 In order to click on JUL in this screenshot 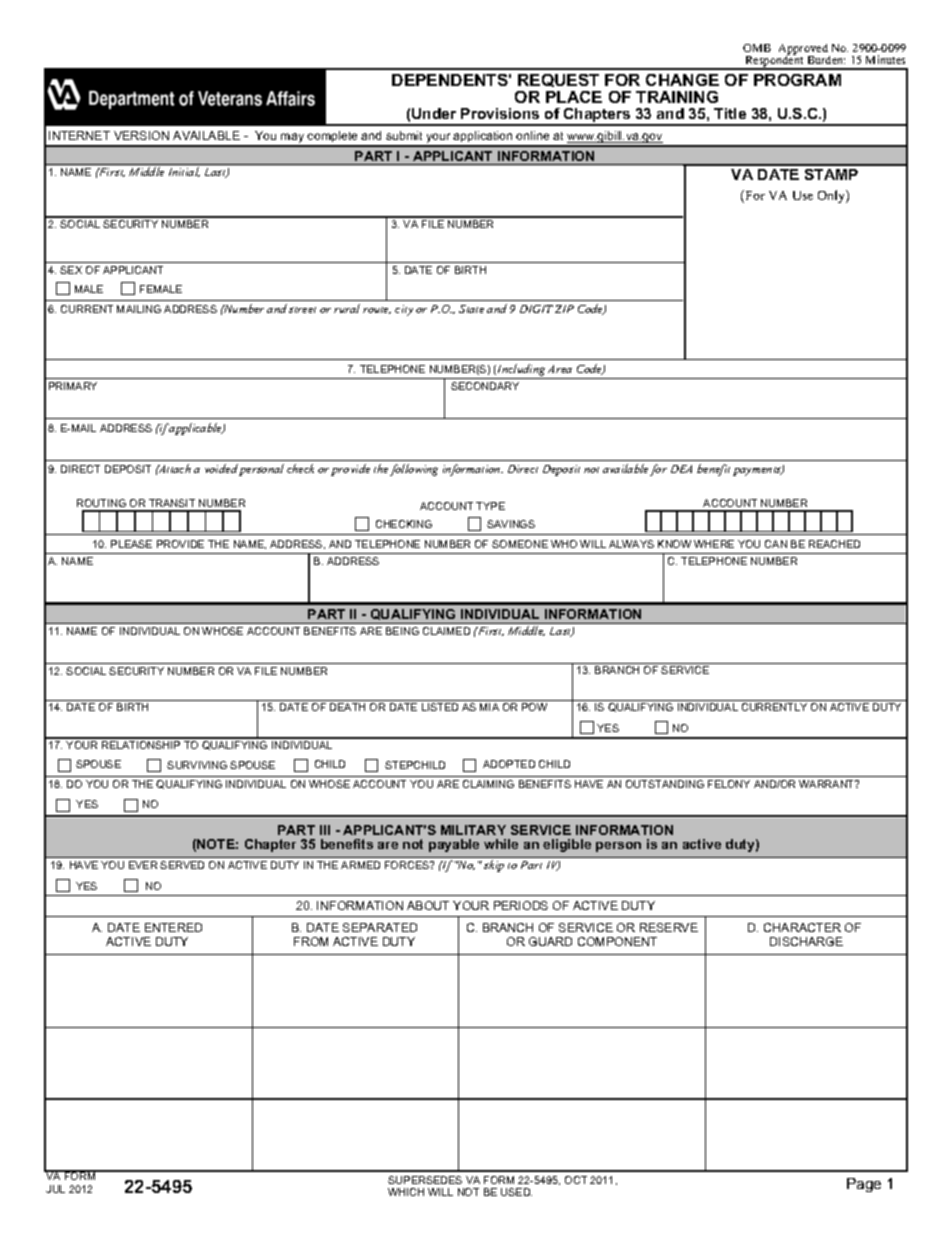, I will do `click(55, 1189)`.
